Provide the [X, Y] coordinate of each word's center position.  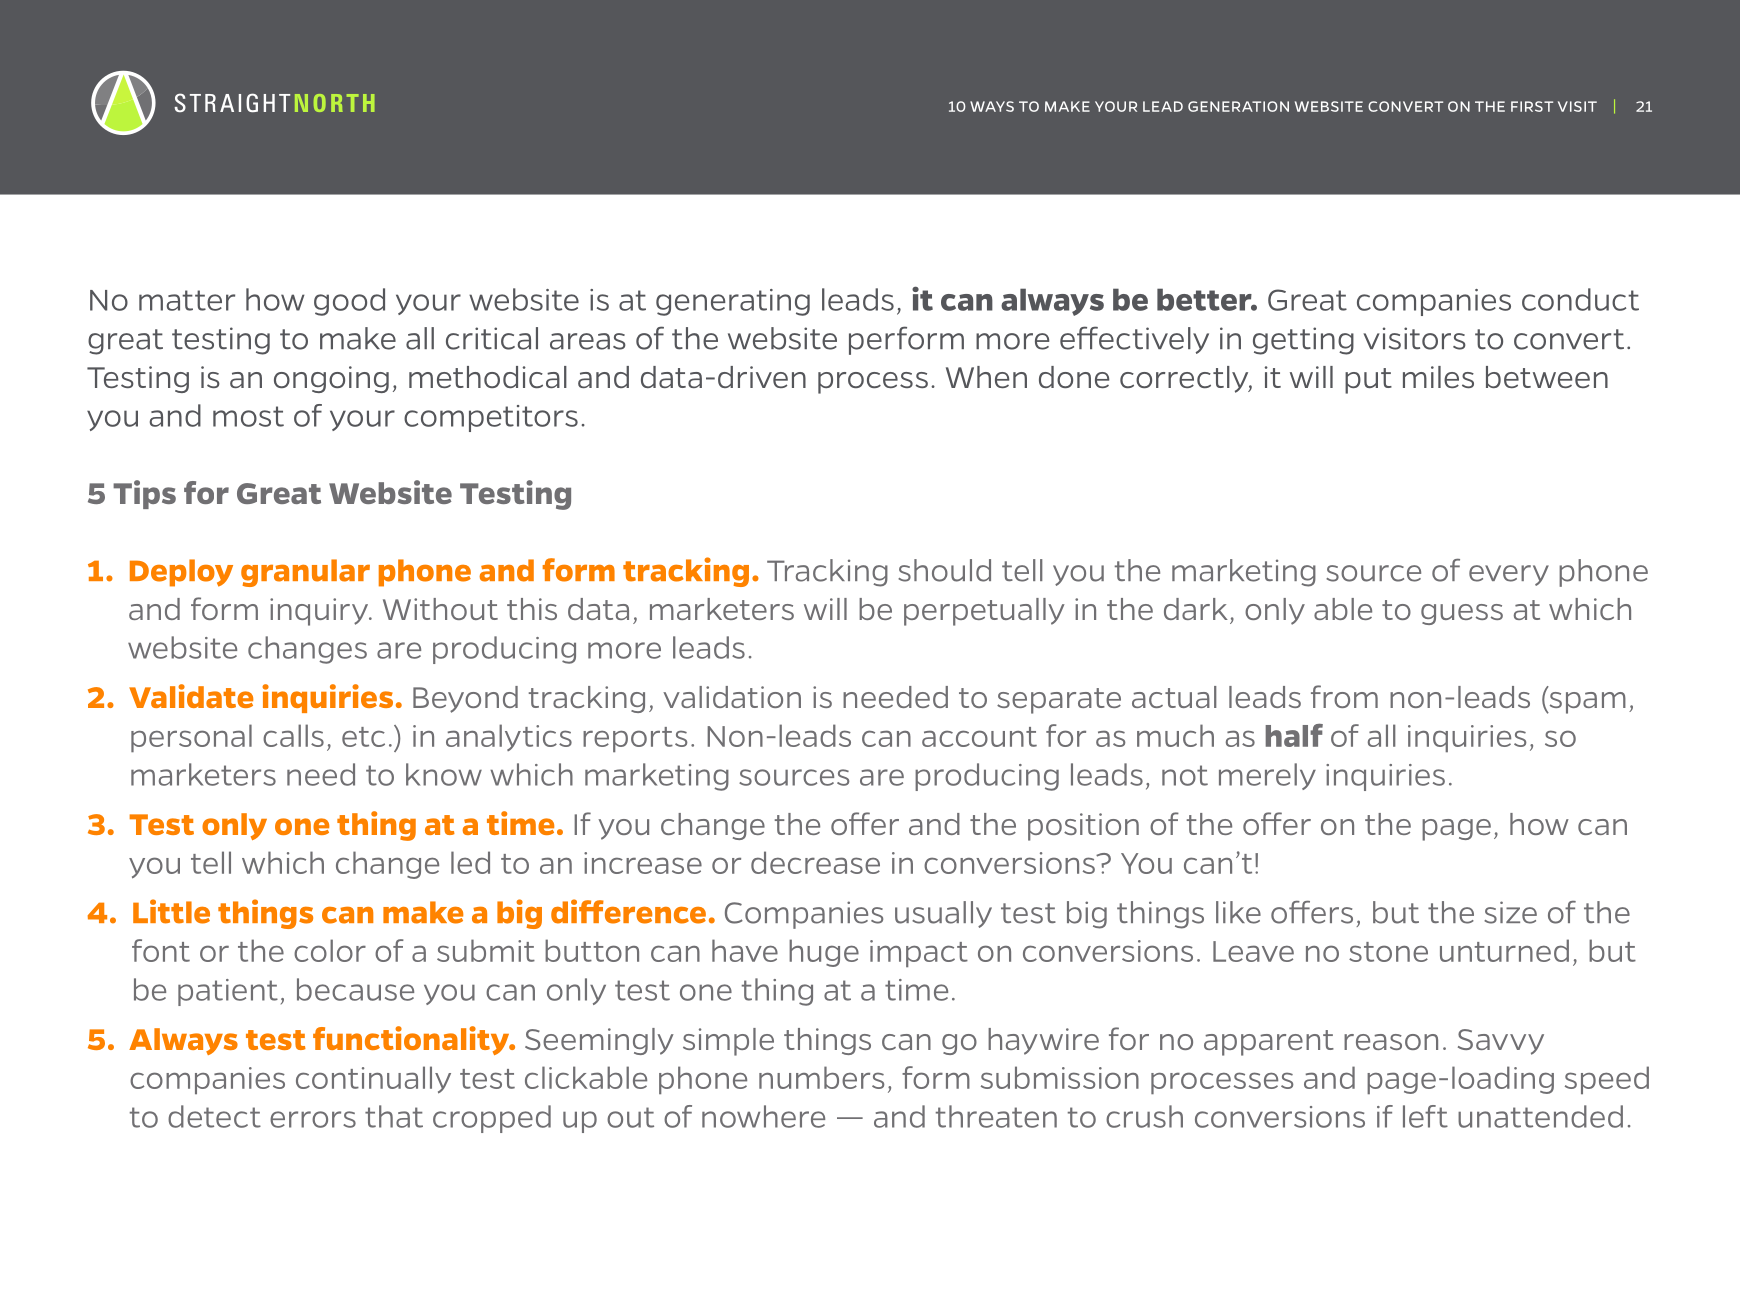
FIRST [1532, 106]
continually [373, 1080]
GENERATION [1238, 106]
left [1425, 1116]
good [349, 302]
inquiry [320, 612]
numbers [821, 1077]
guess [1462, 614]
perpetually [984, 612]
